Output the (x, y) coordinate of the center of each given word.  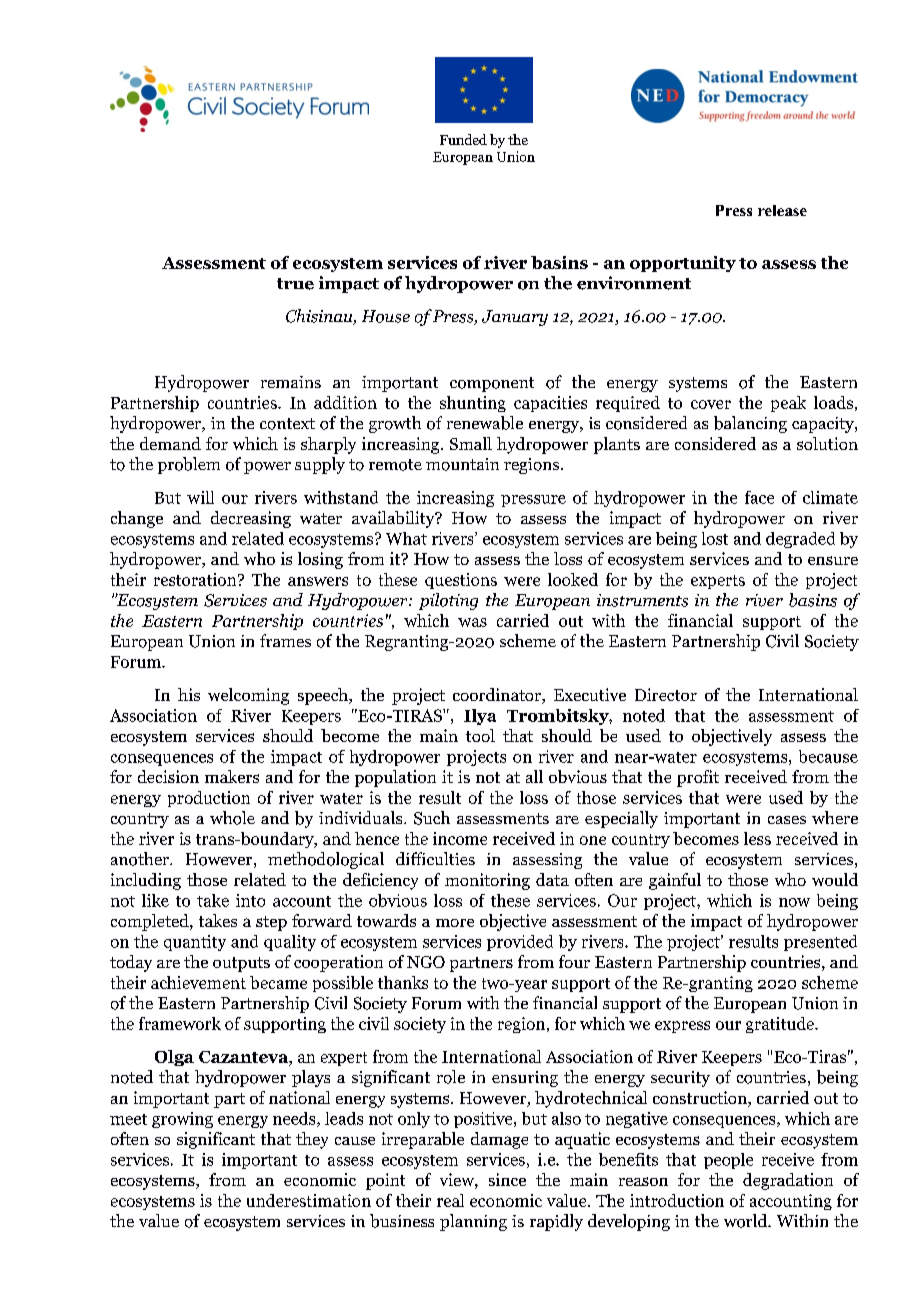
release (782, 210)
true (295, 284)
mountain (462, 464)
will (200, 497)
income (460, 838)
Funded (463, 139)
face (759, 497)
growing (182, 1120)
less (757, 838)
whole (232, 818)
